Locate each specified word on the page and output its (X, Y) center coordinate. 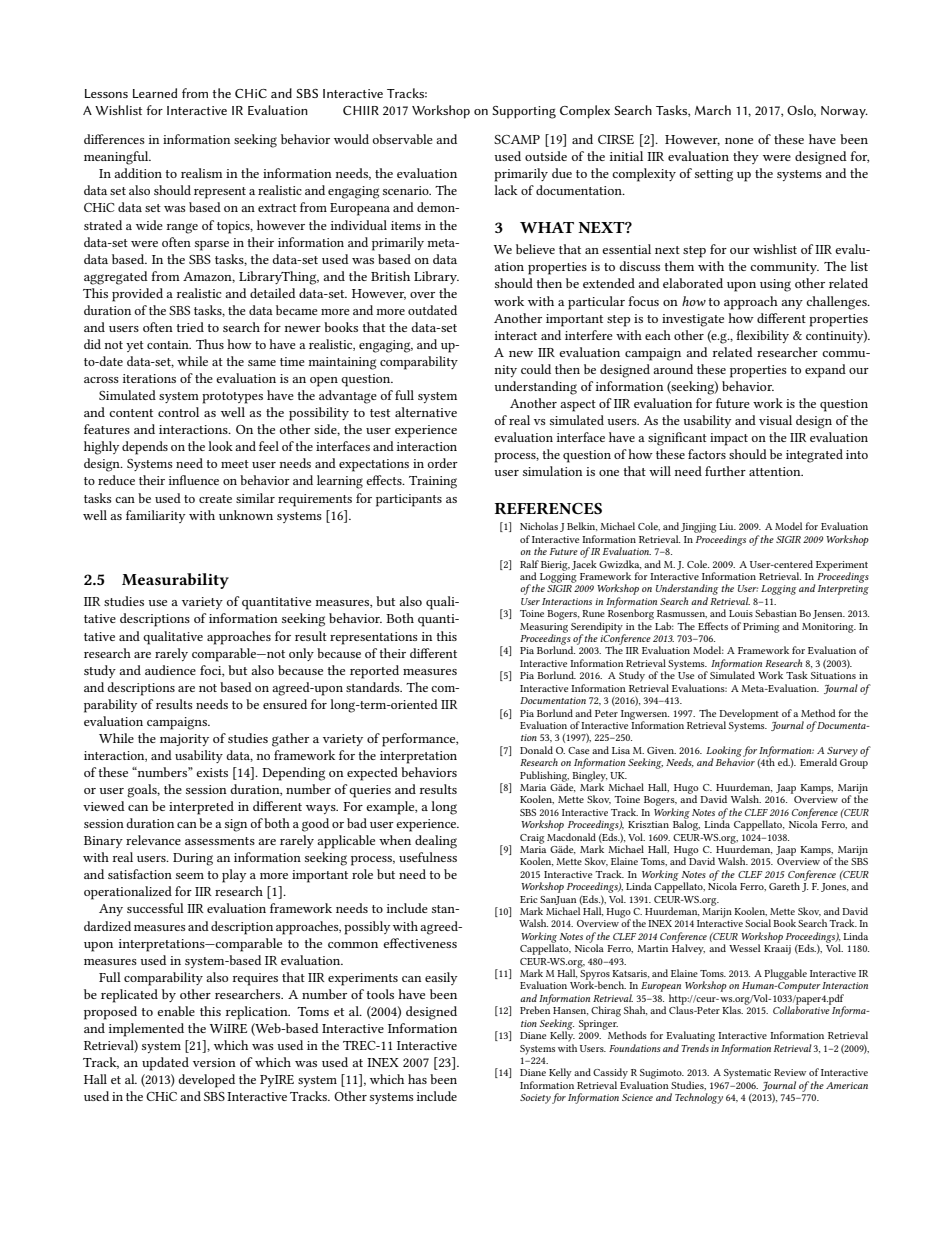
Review (790, 1072)
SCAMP (517, 139)
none (739, 141)
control (178, 412)
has (417, 1079)
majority (184, 740)
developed (206, 1081)
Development (749, 715)
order (443, 463)
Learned (155, 93)
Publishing (544, 777)
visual (775, 420)
